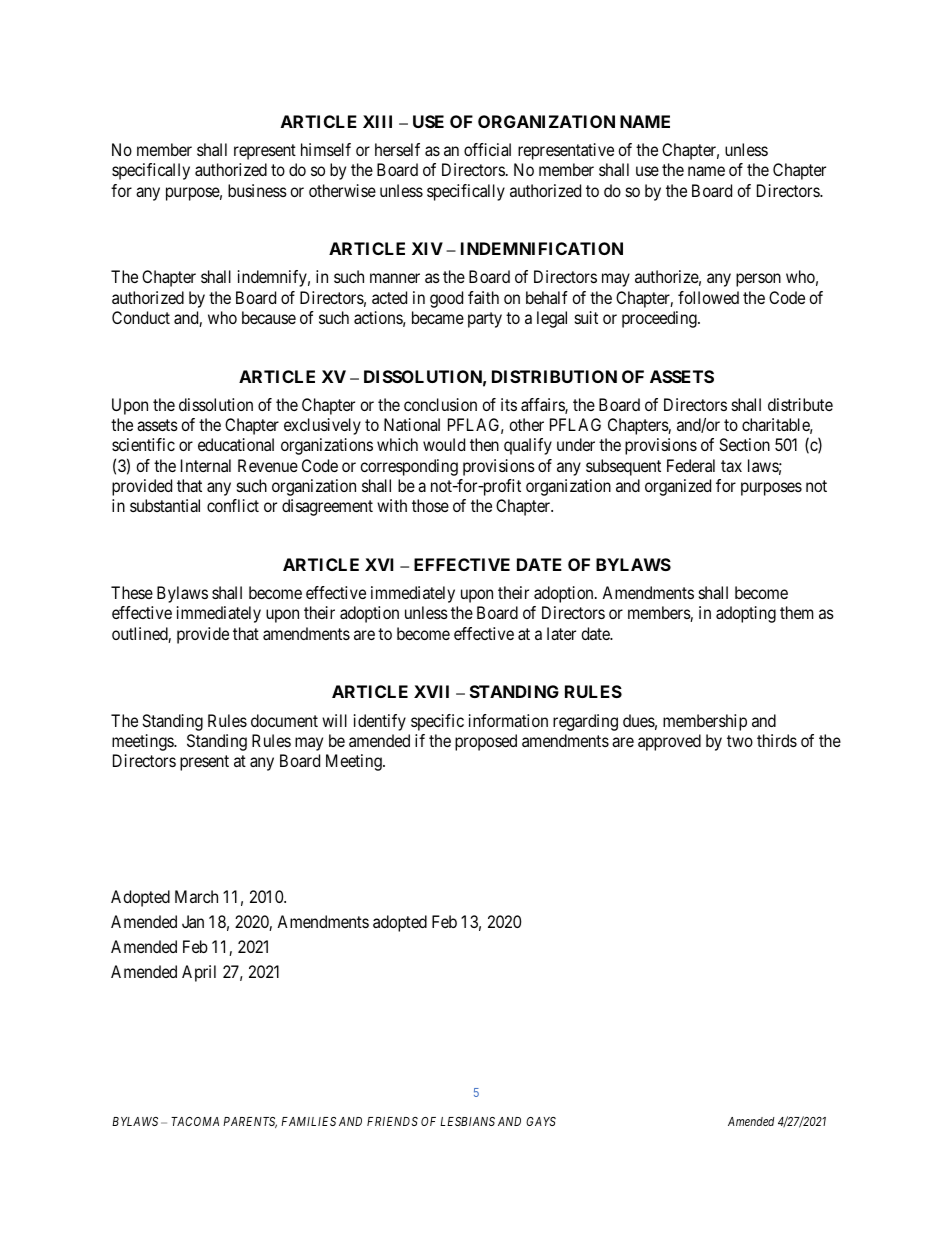 The height and width of the document is (1233, 952). Describe the element at coordinates (440, 404) in the document. I see `conclusion` at that location.
